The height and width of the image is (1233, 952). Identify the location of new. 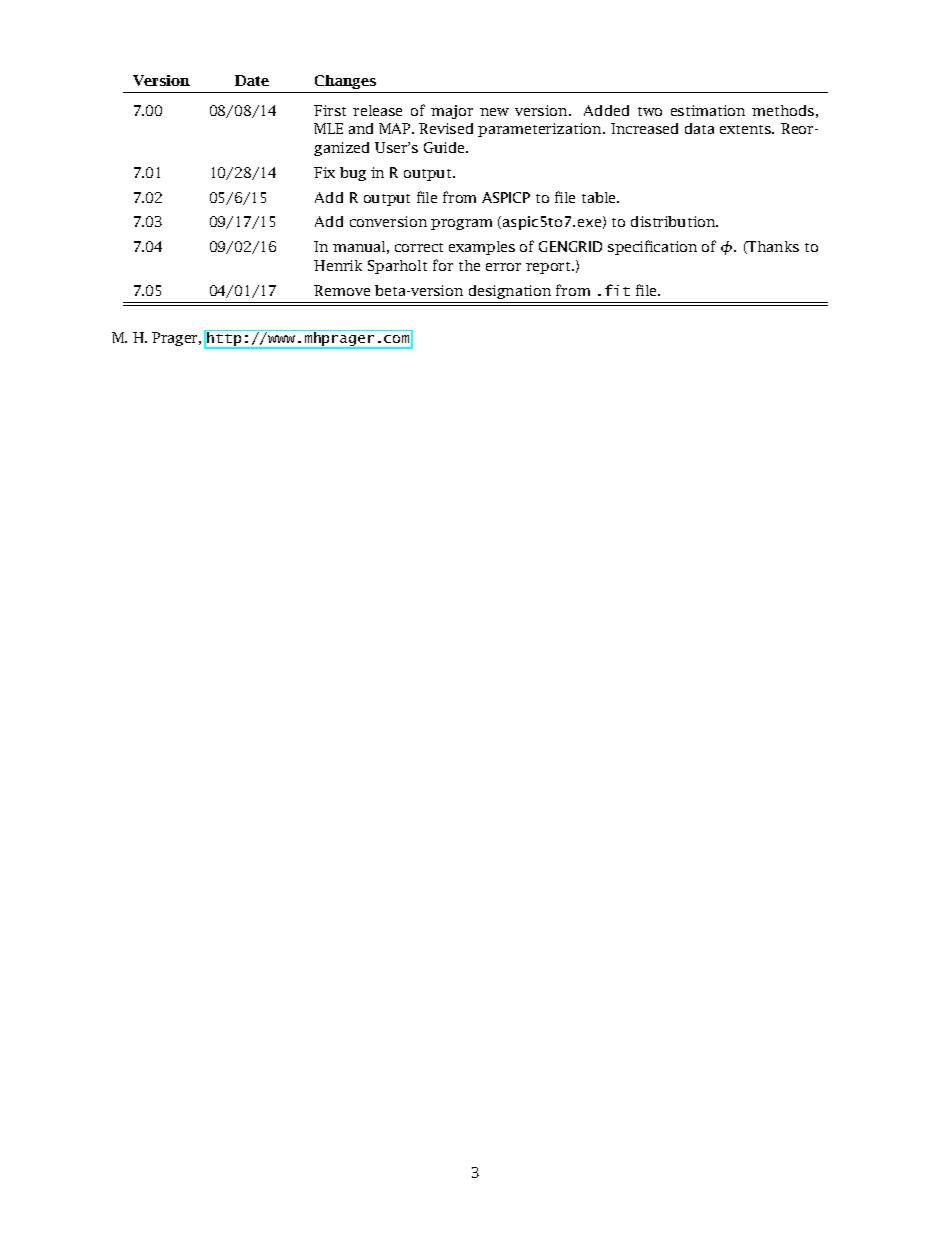
(494, 112).
